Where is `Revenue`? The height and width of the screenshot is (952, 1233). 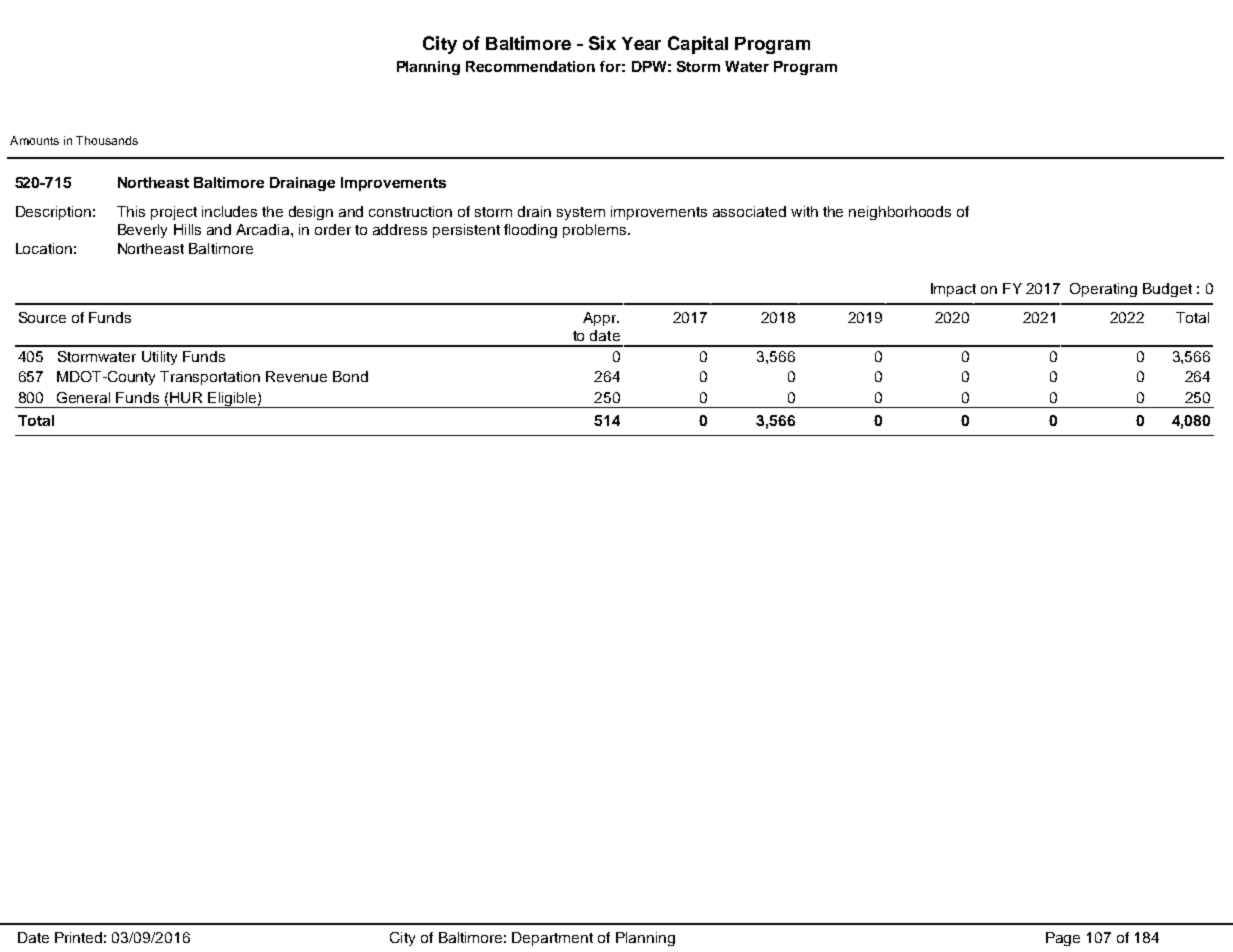
Revenue is located at coordinates (296, 376).
